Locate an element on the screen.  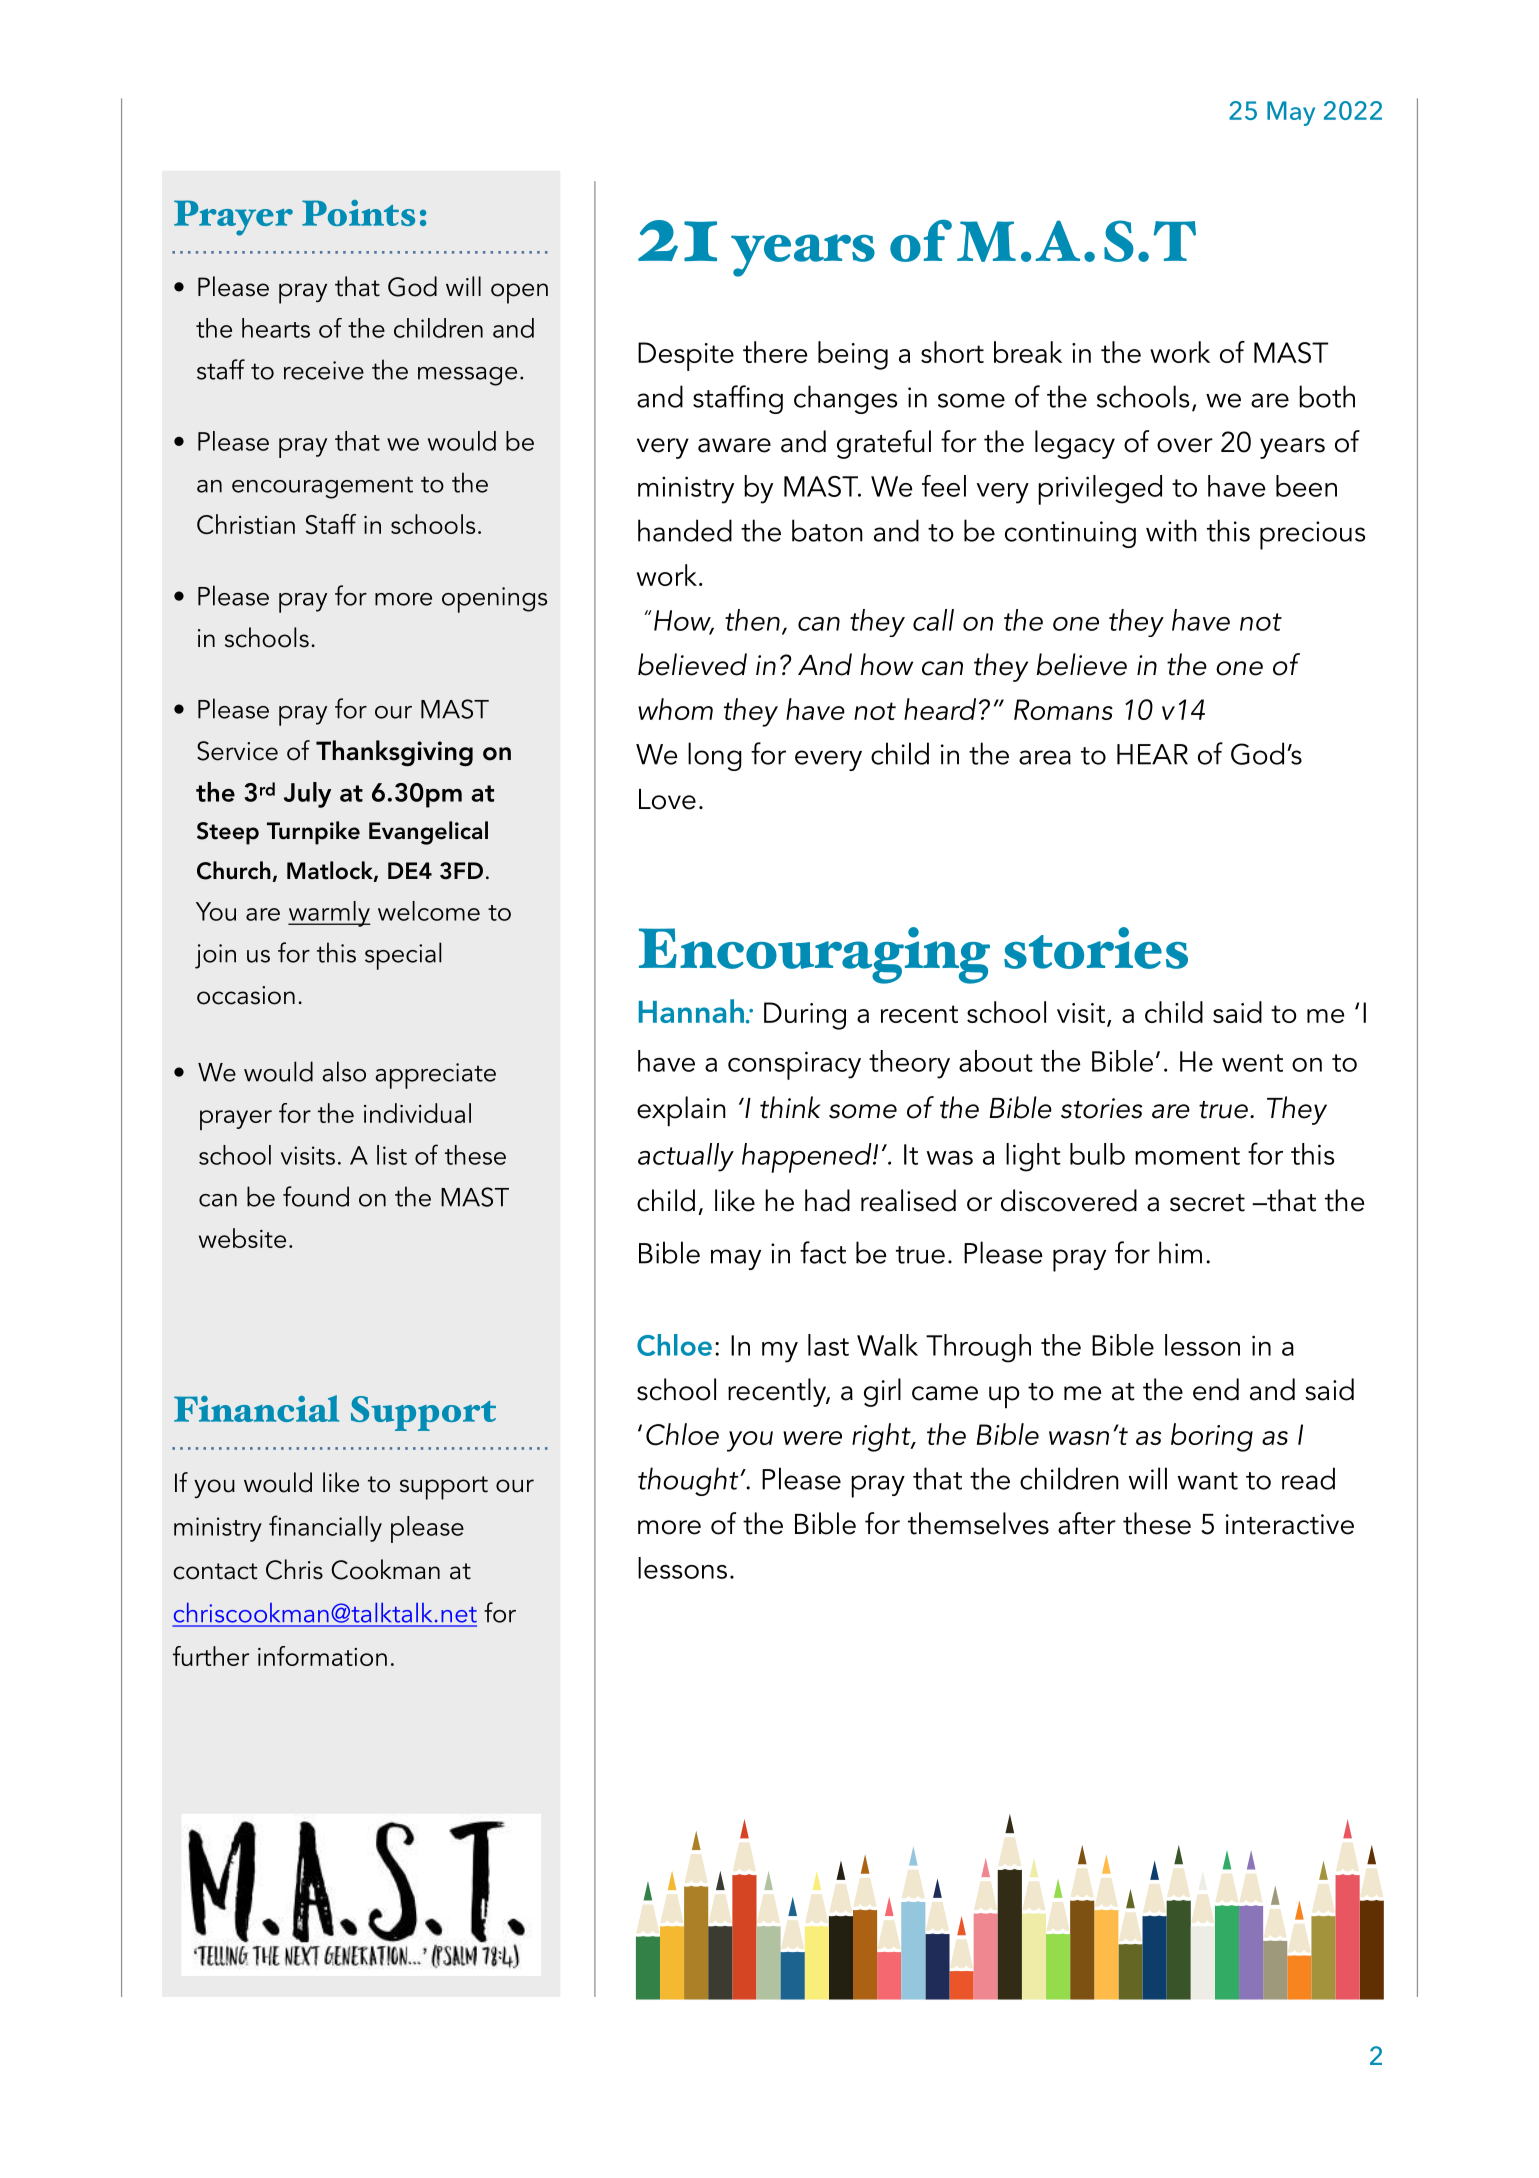
website is located at coordinates (242, 1238).
